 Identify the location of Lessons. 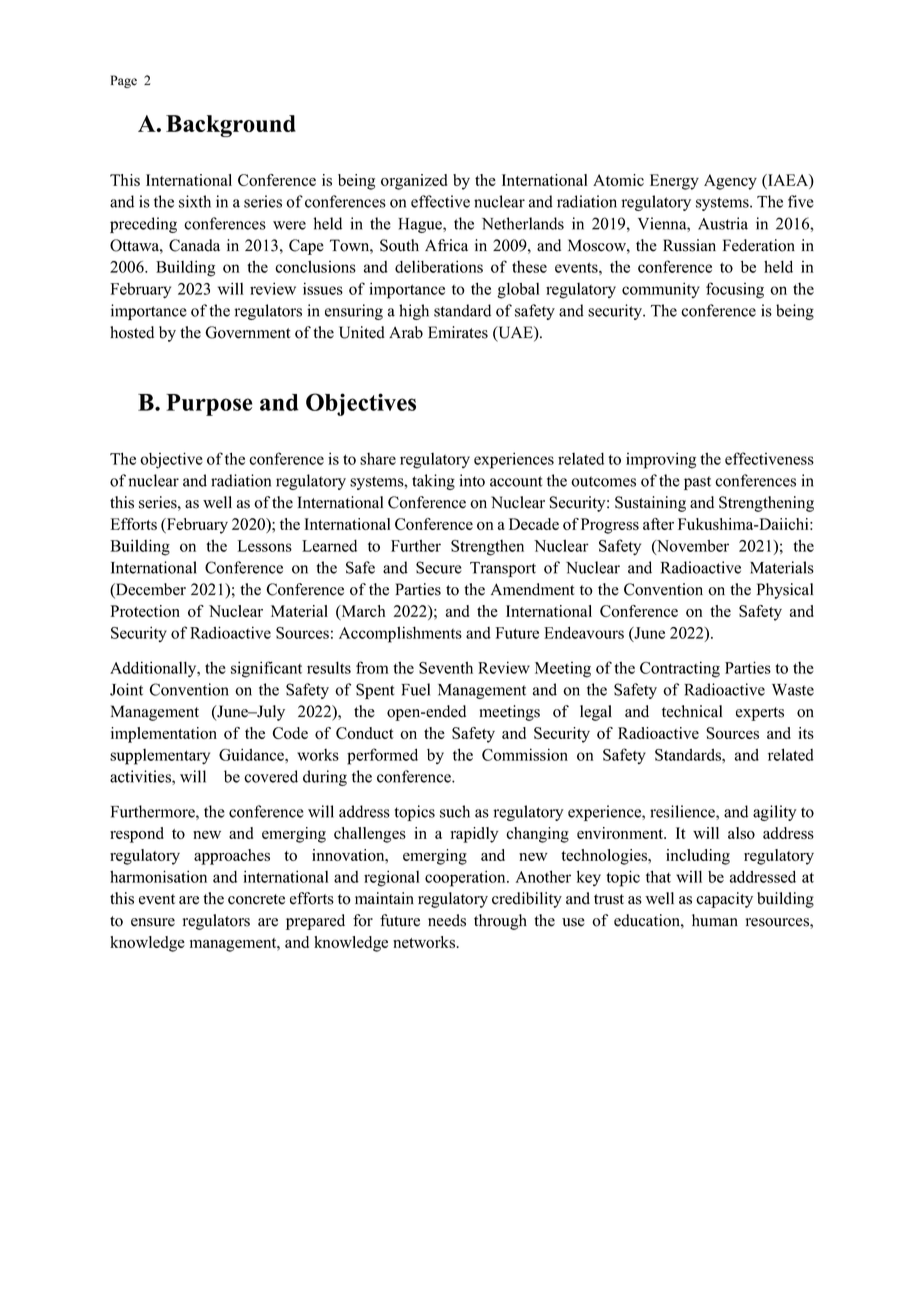
(265, 546).
